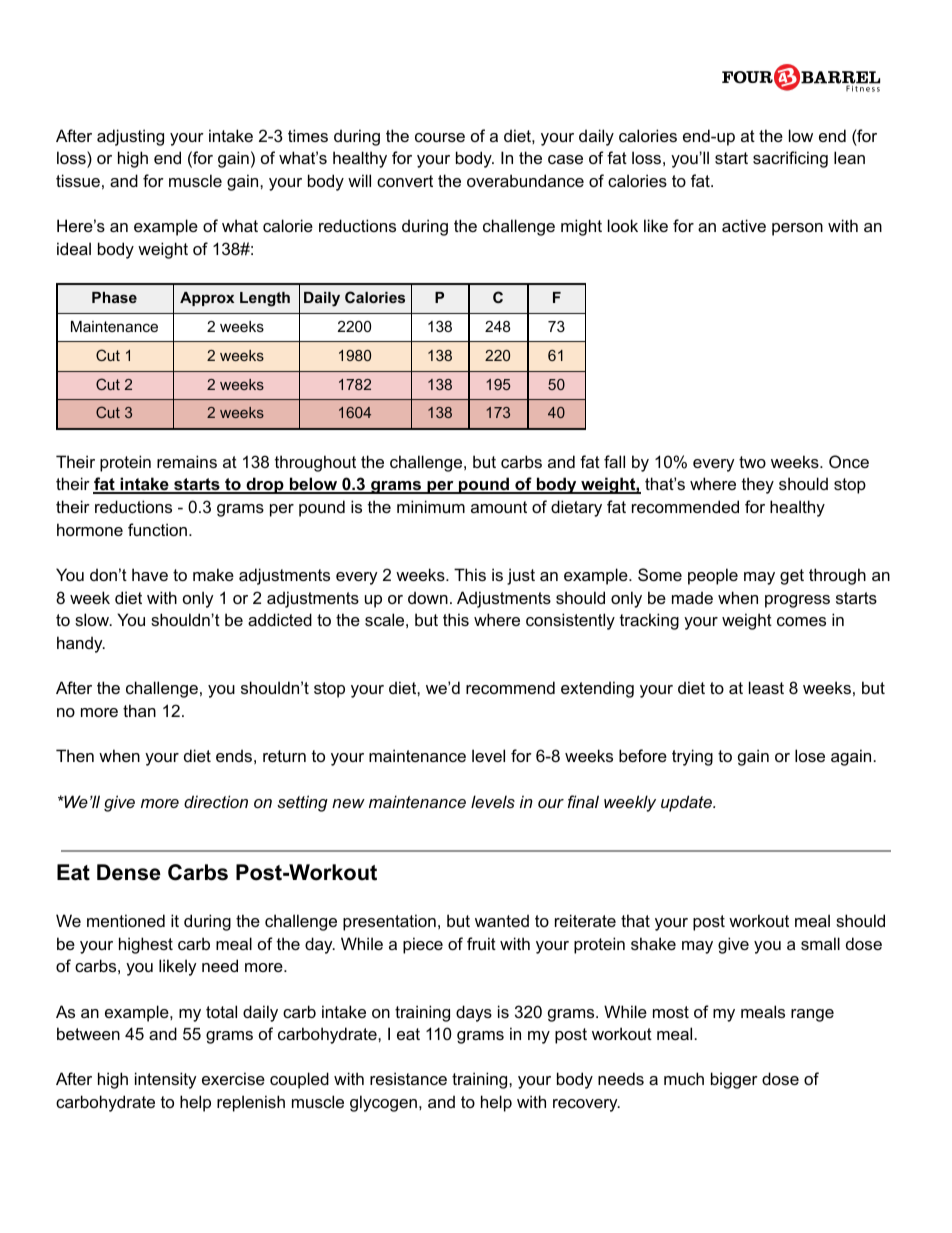 The height and width of the image is (1233, 952). Describe the element at coordinates (166, 1080) in the image. I see `intensity` at that location.
